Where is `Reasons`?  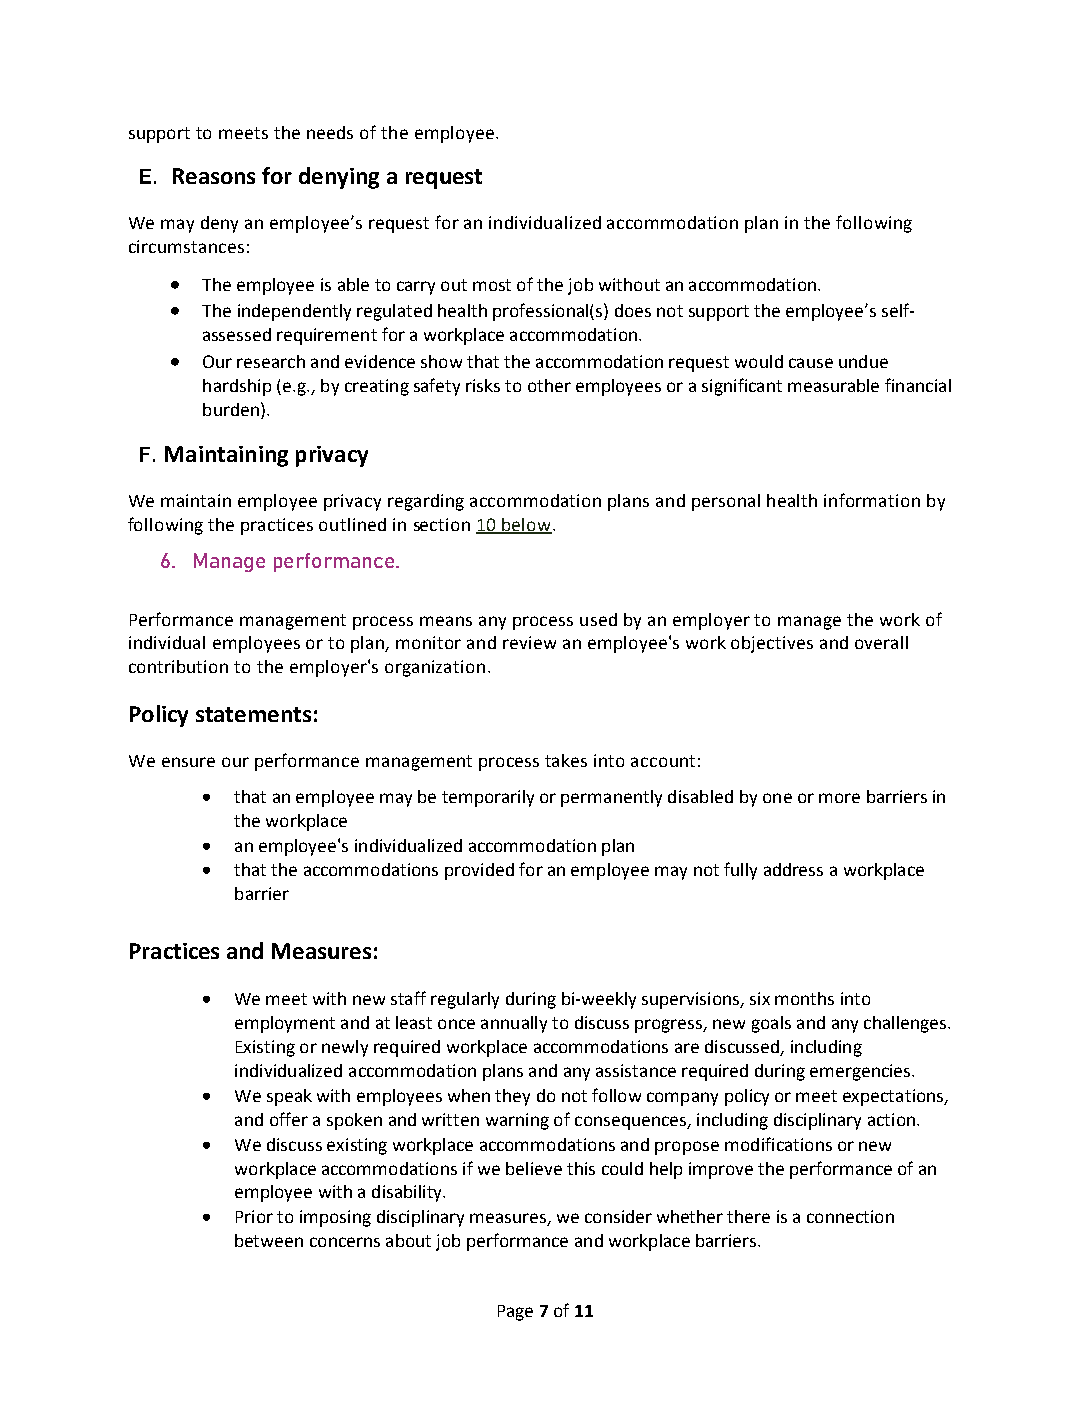 Reasons is located at coordinates (214, 176).
